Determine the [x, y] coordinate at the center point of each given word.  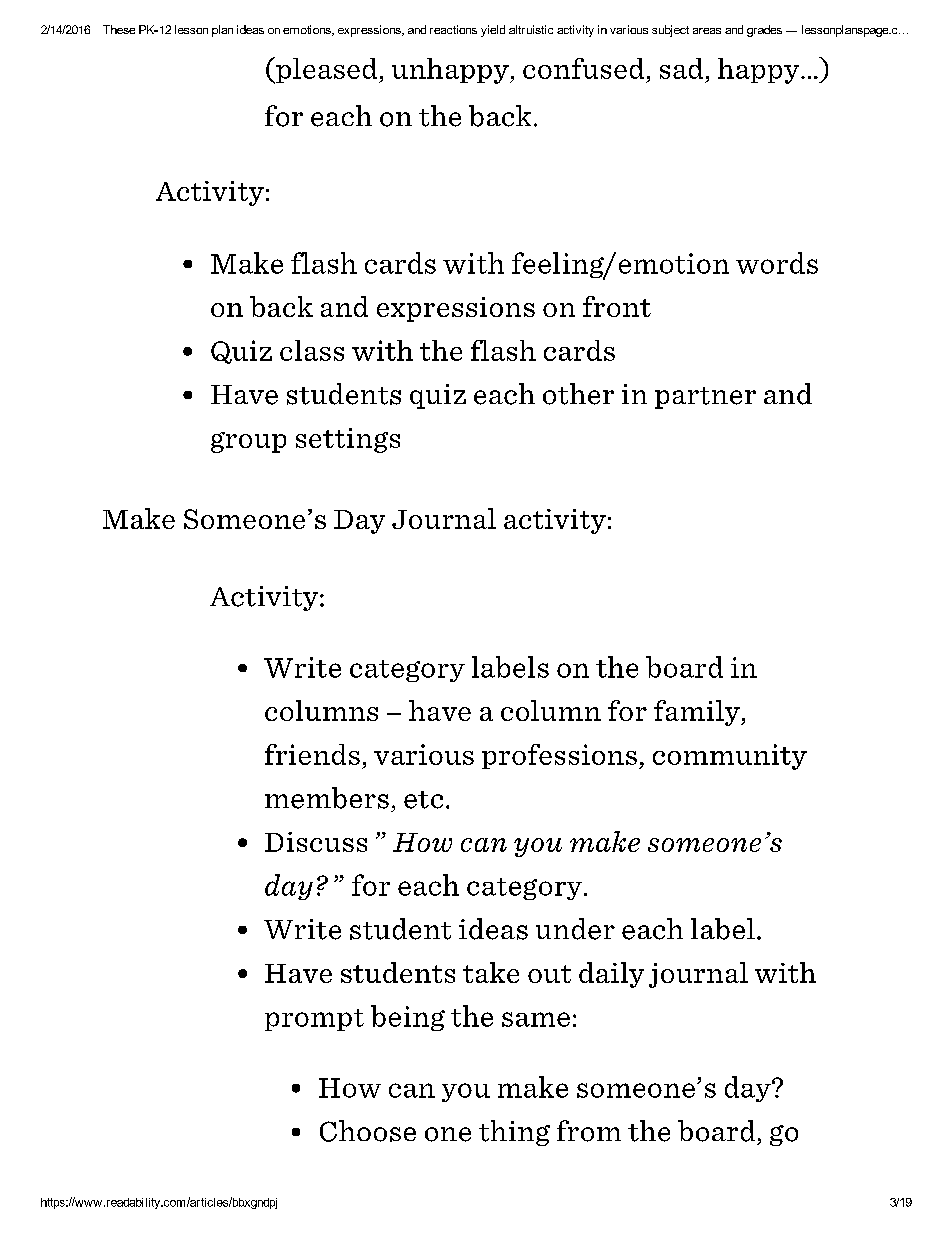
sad [681, 68]
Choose [368, 1131]
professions [559, 756]
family [698, 713]
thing [514, 1133]
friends [312, 754]
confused [583, 68]
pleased [327, 70]
